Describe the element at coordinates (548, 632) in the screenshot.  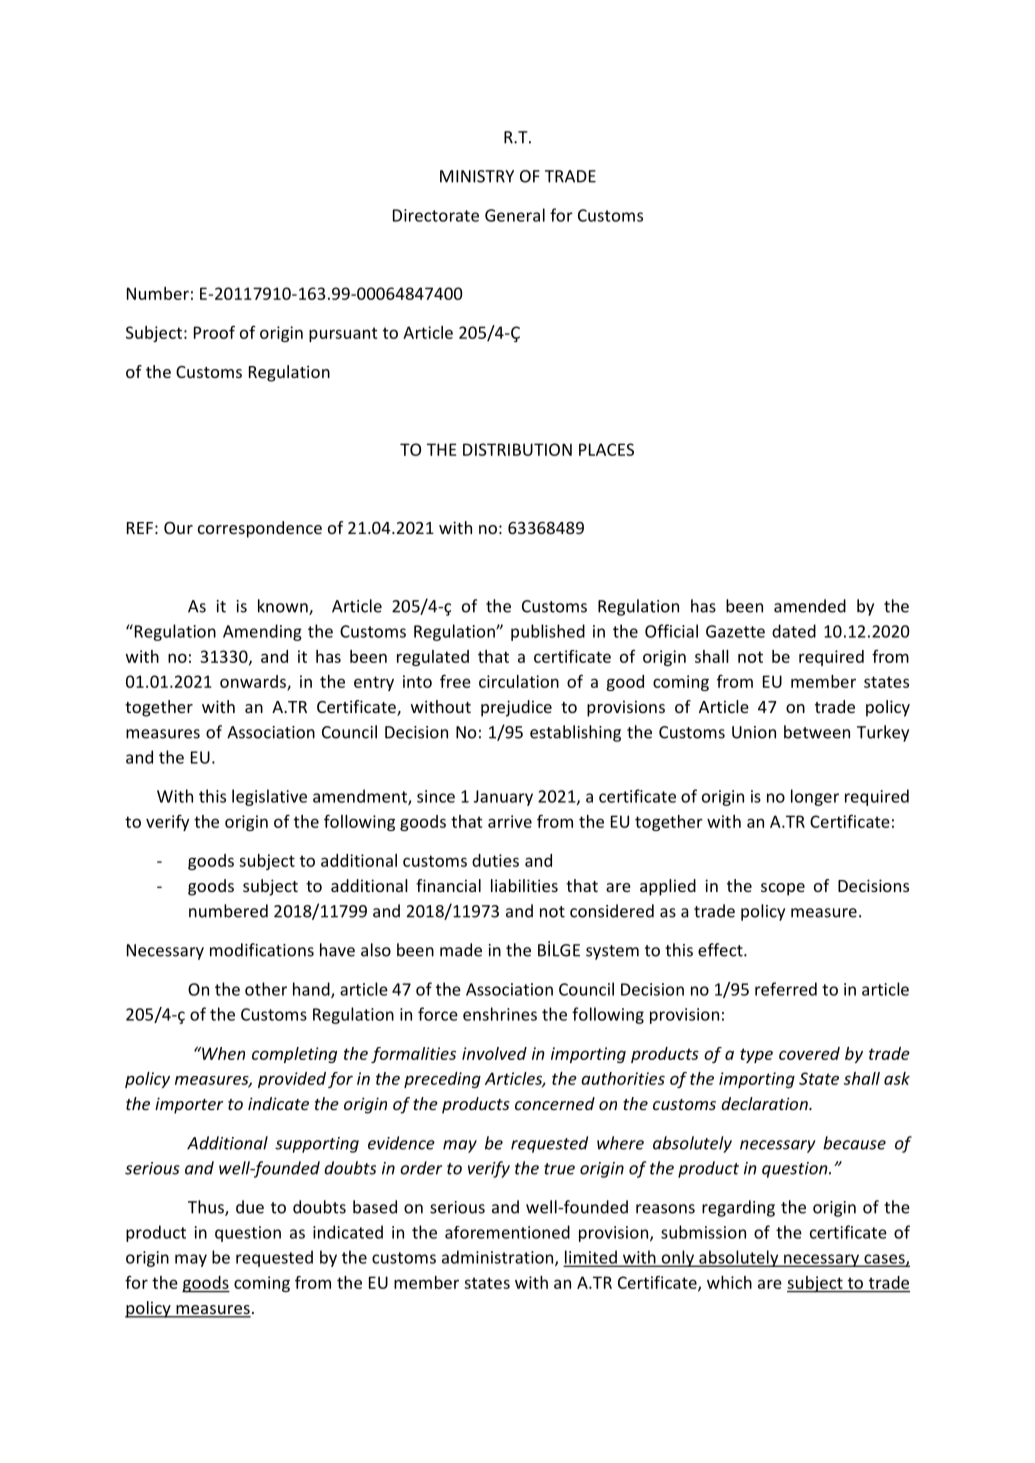
I see `published` at that location.
